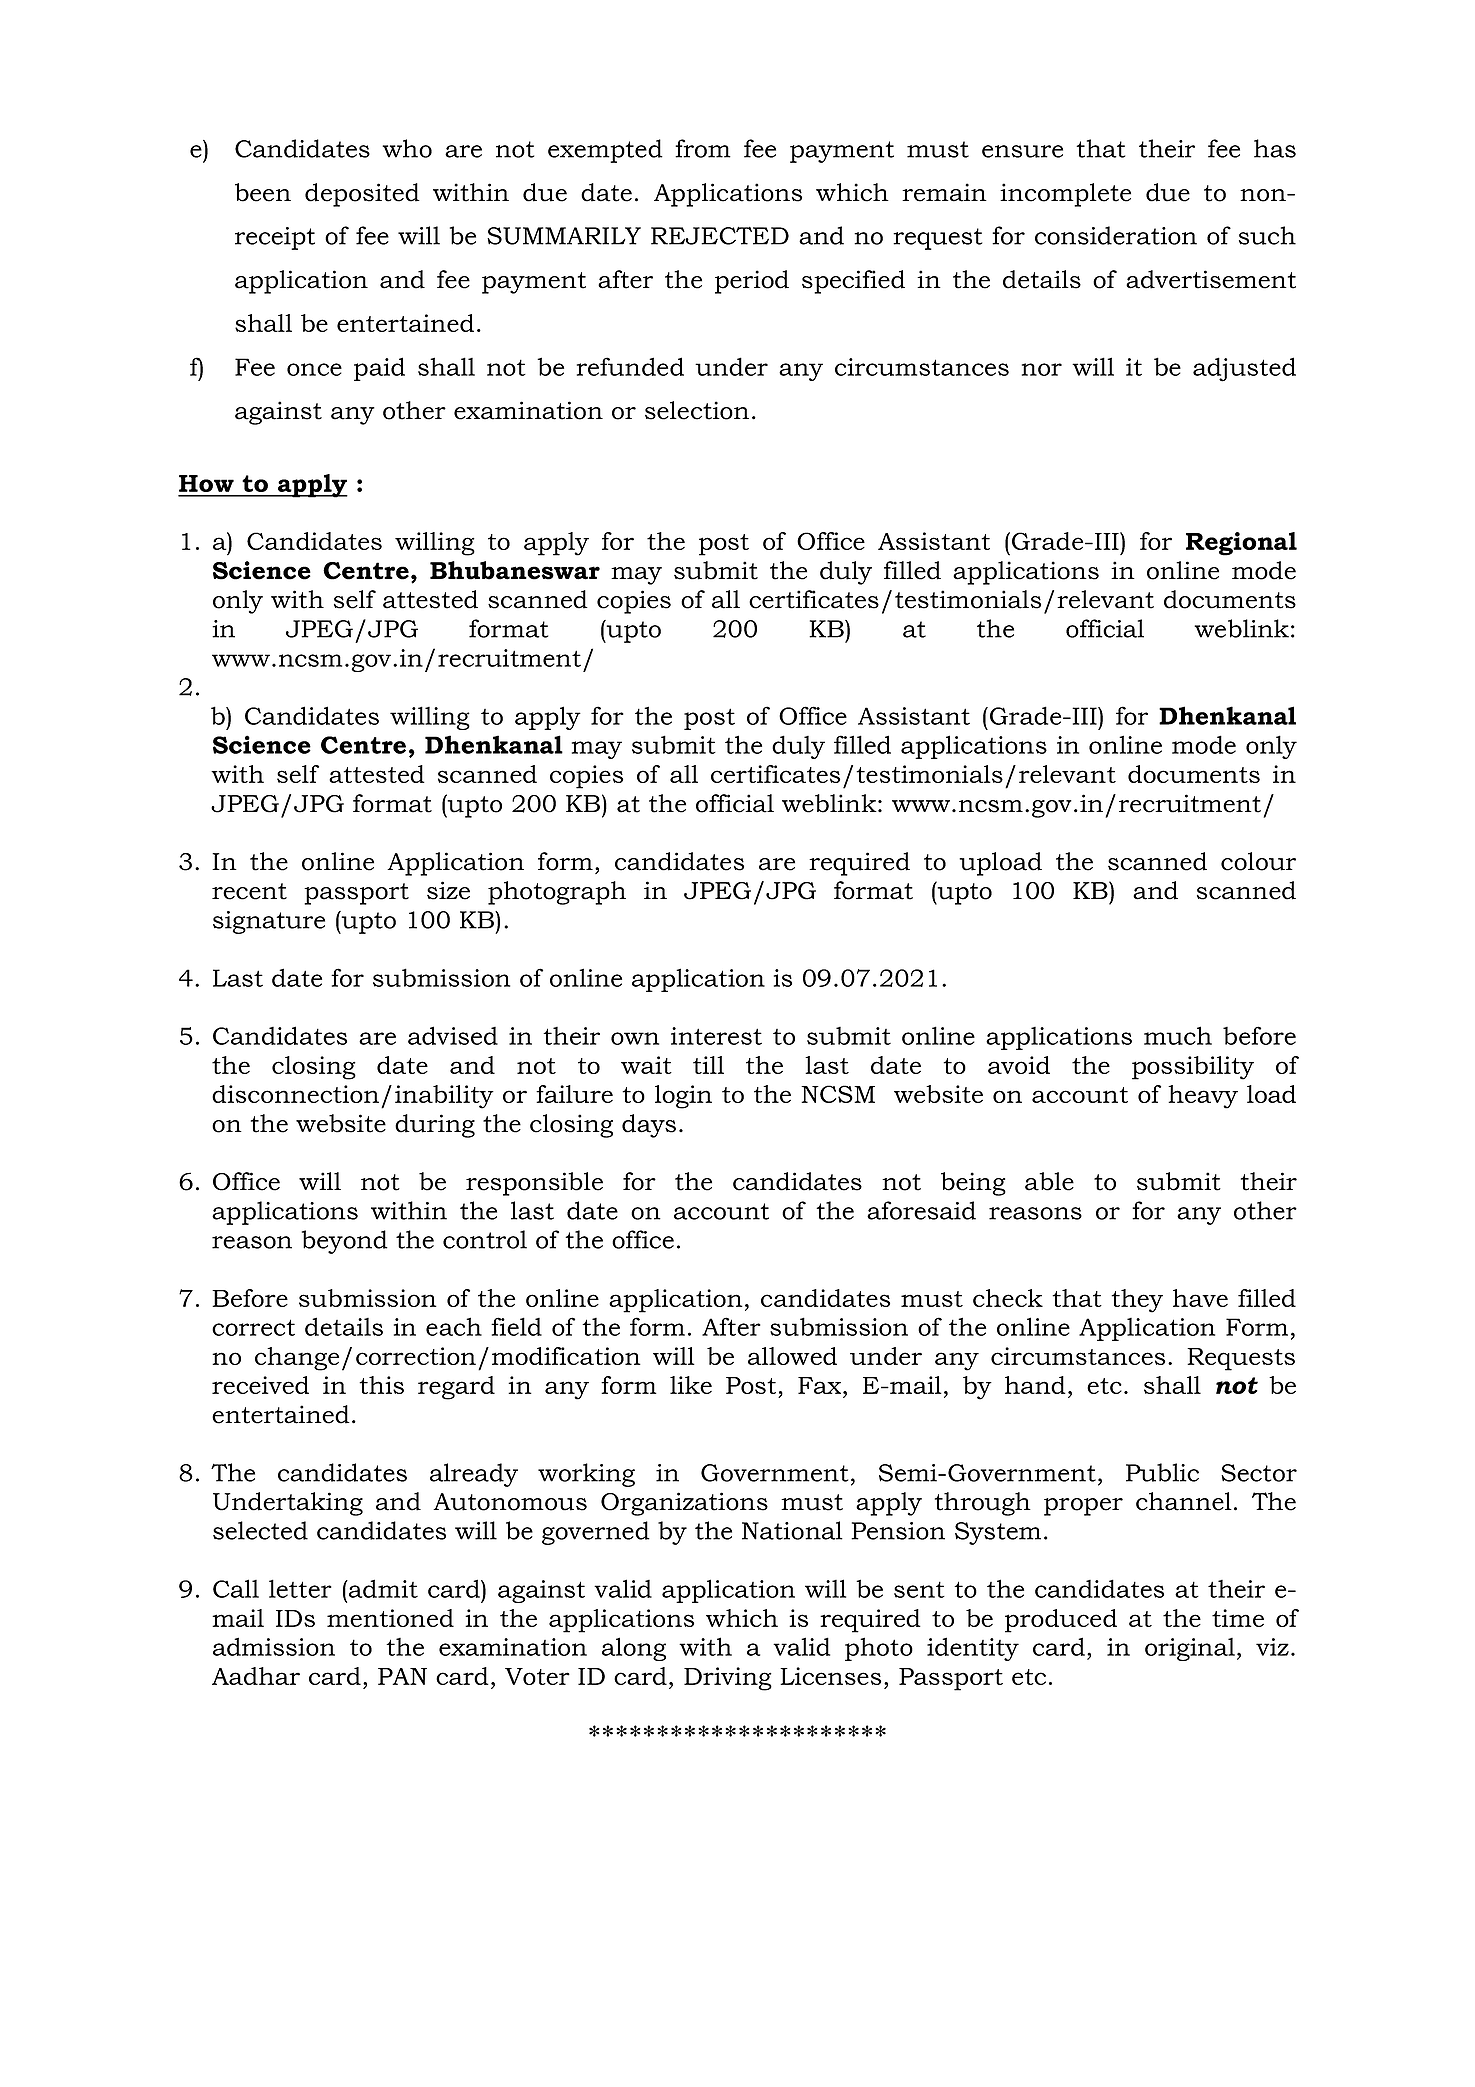 Image resolution: width=1475 pixels, height=2087 pixels. What do you see at coordinates (1258, 861) in the screenshot?
I see `colour` at bounding box center [1258, 861].
